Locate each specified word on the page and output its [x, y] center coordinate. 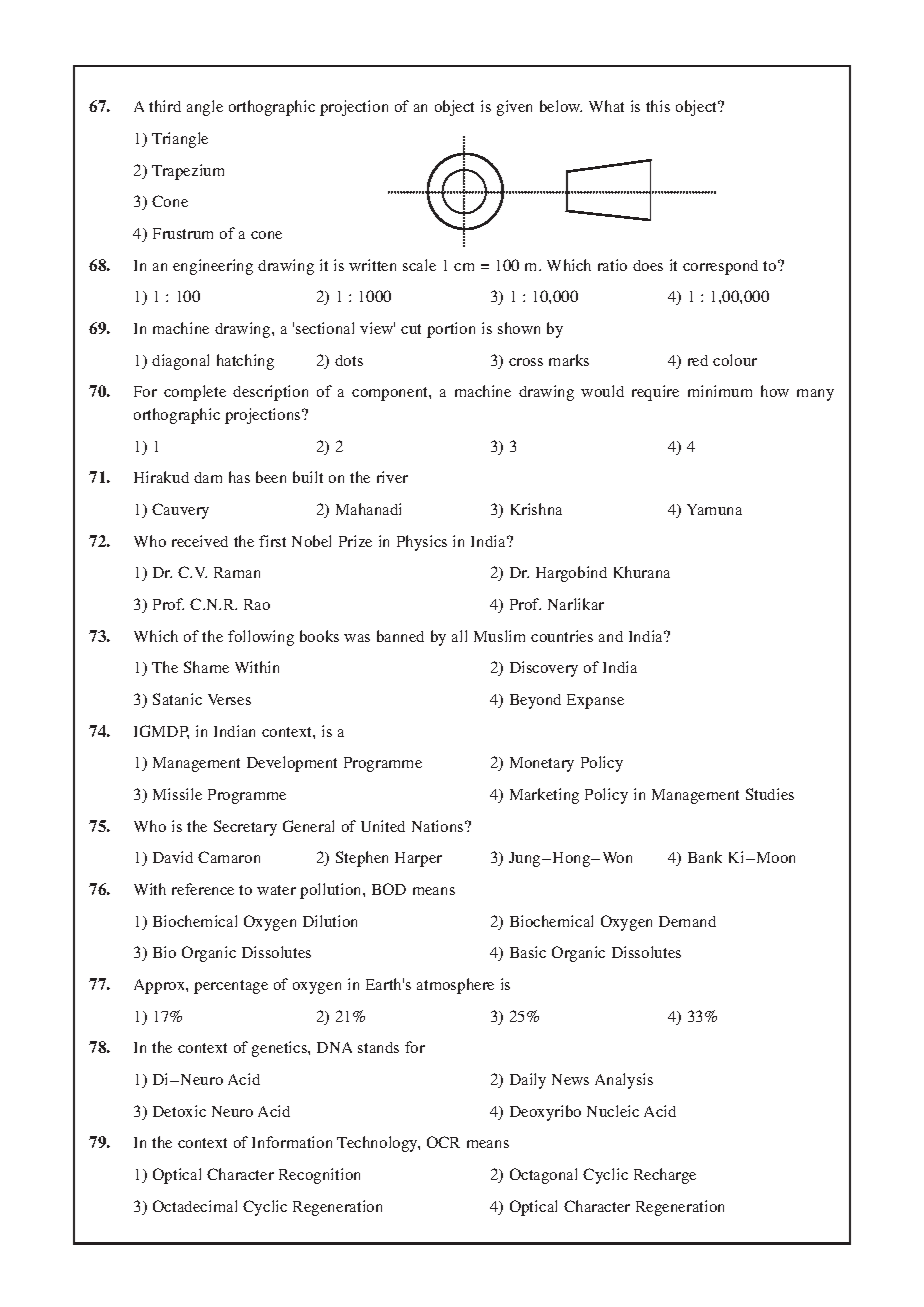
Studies [770, 794]
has [239, 477]
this [658, 106]
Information [292, 1142]
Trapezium [188, 172]
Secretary [245, 828]
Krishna [536, 509]
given [514, 108]
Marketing [544, 796]
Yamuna [714, 509]
